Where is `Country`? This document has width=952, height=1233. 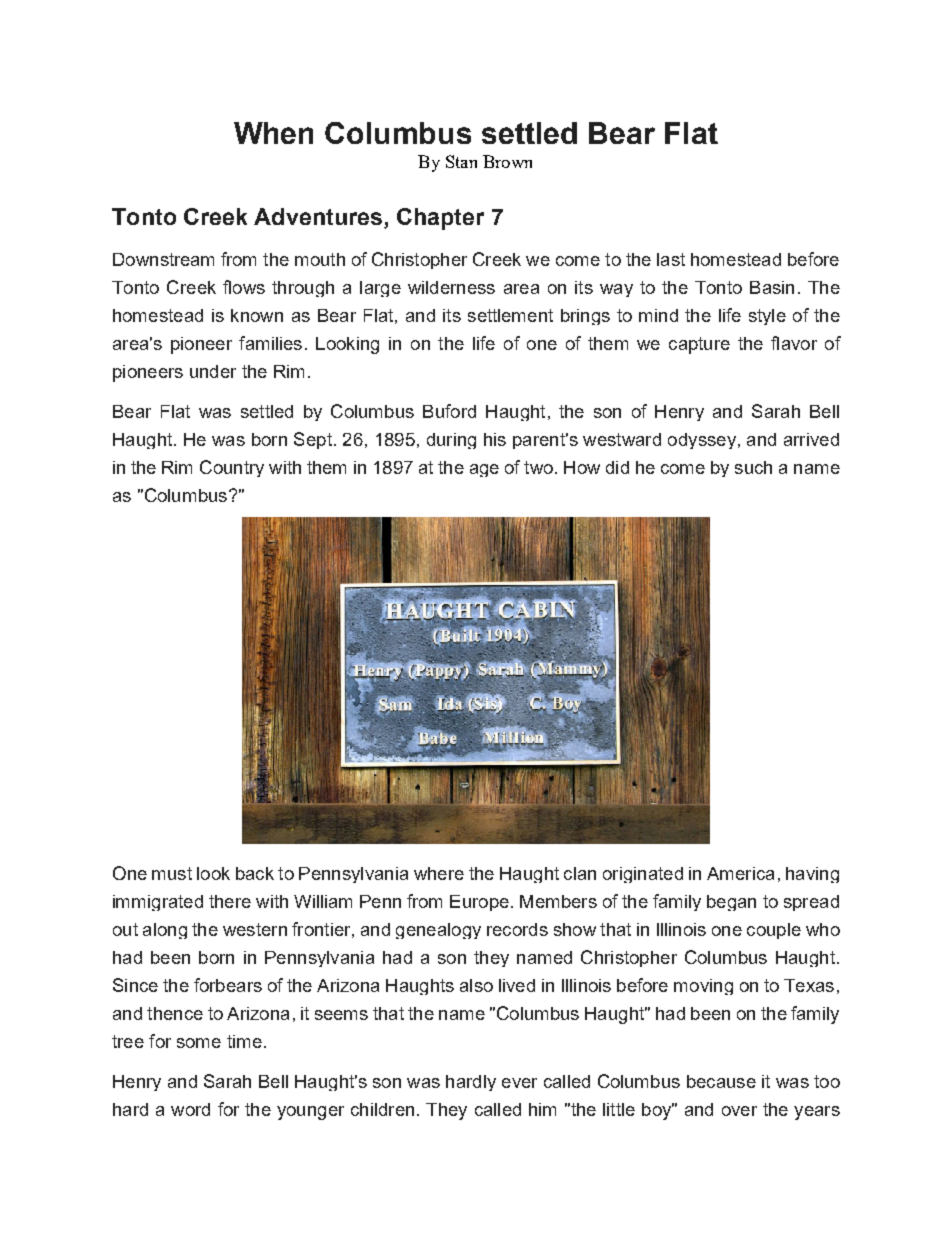
Country is located at coordinates (232, 468).
